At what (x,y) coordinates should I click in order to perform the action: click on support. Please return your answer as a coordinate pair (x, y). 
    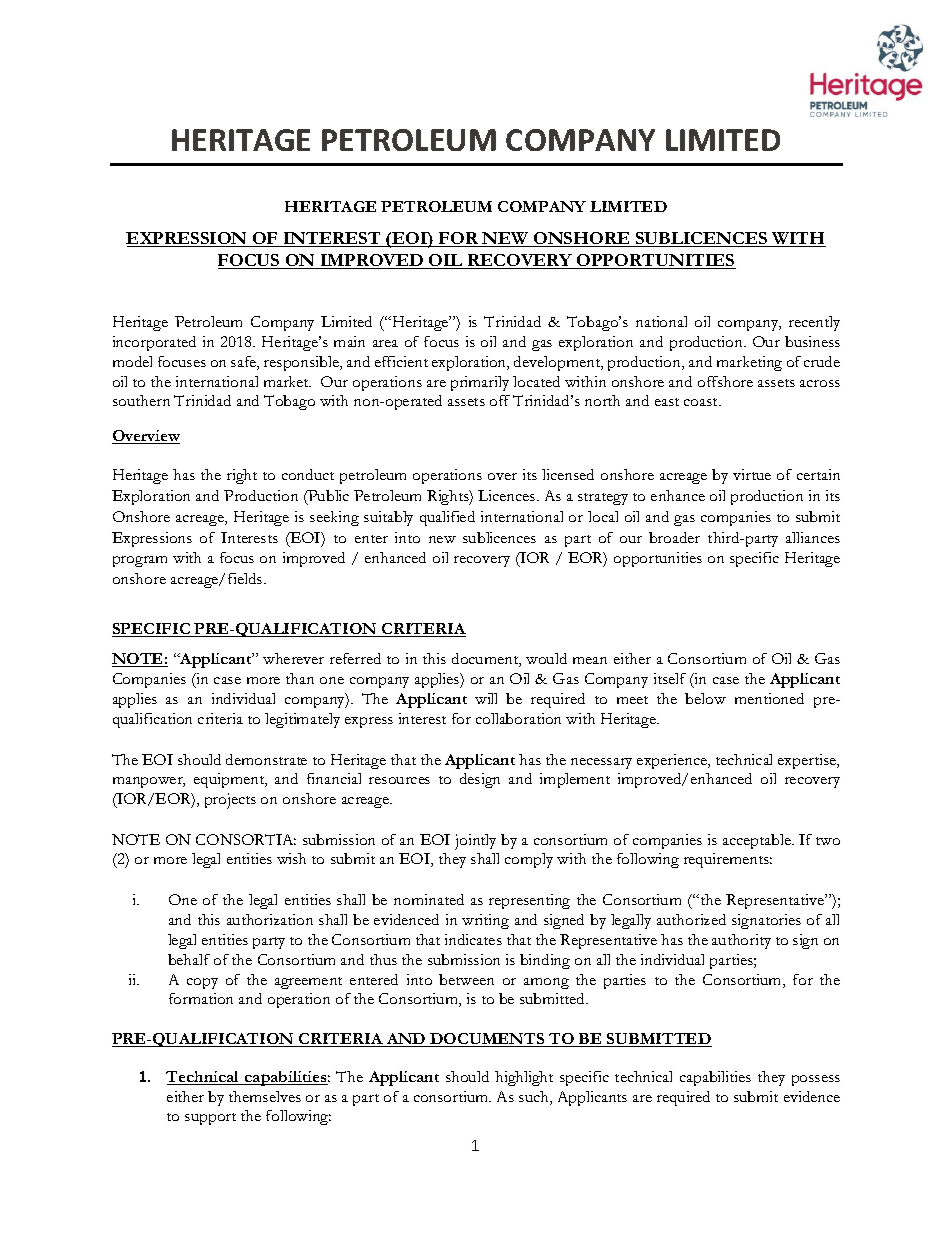
    Looking at the image, I should click on (210, 1119).
